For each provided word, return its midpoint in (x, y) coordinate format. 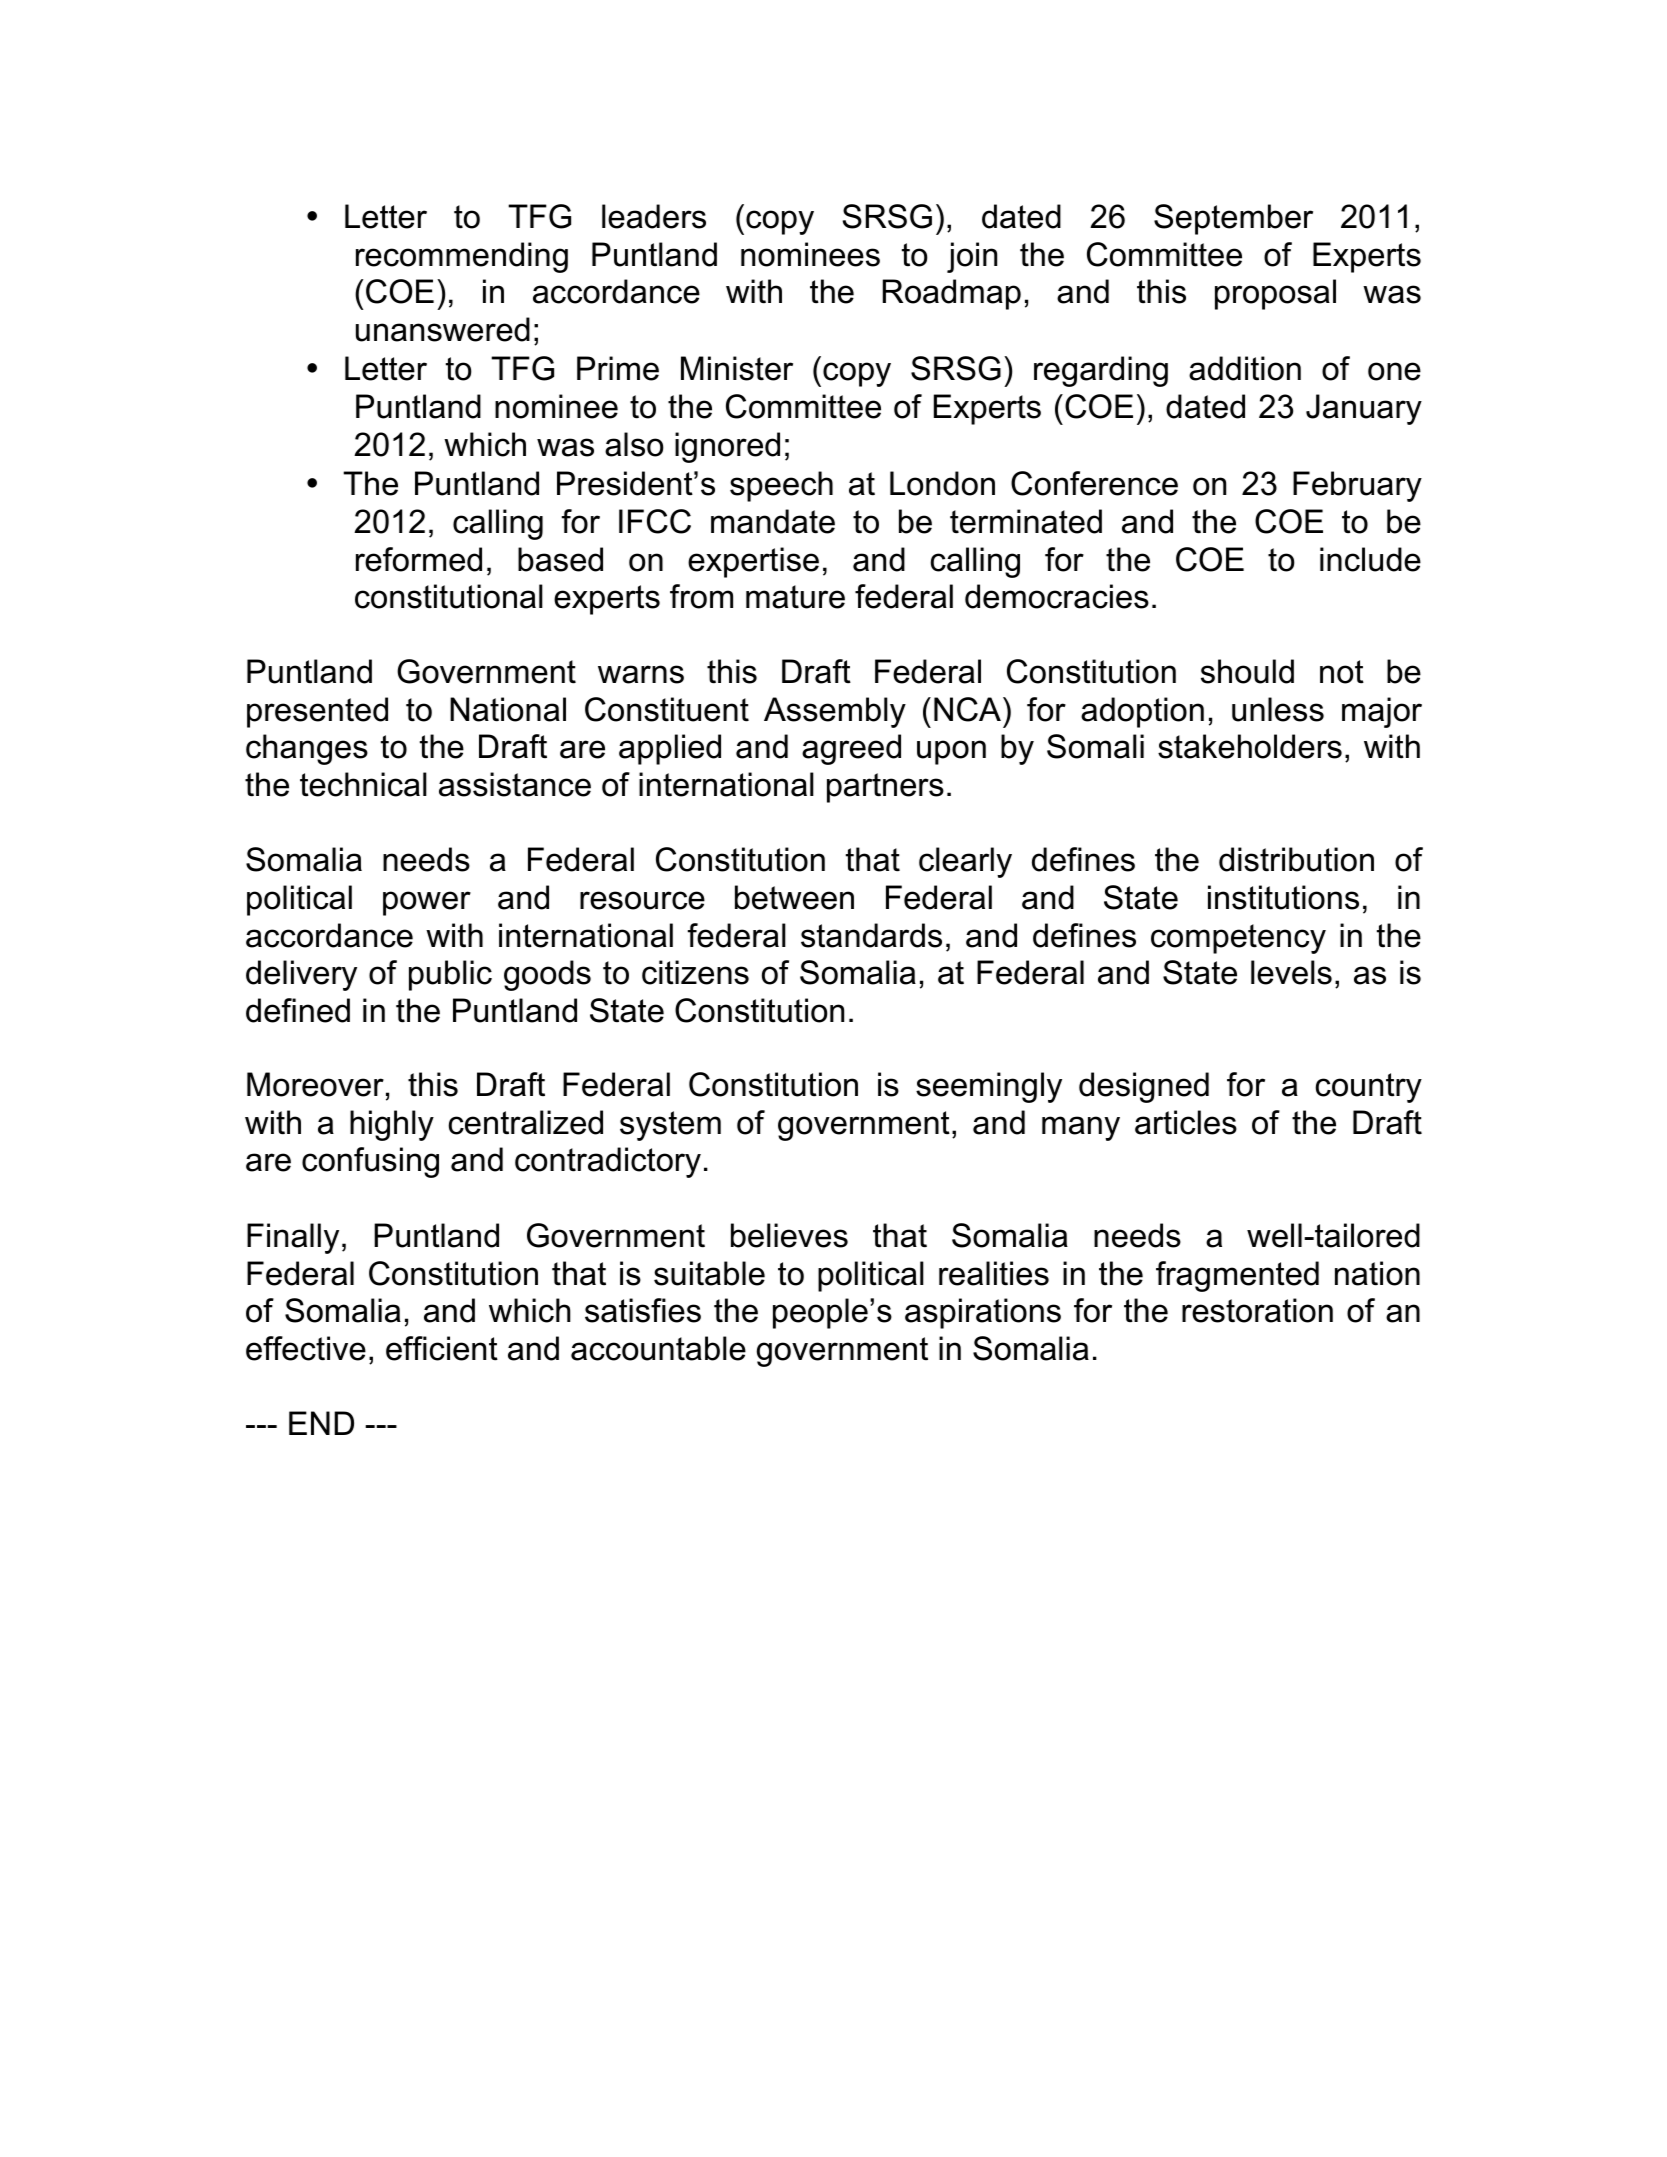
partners (885, 788)
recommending (462, 257)
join (972, 257)
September (1233, 219)
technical (363, 784)
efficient (442, 1348)
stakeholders (1250, 746)
